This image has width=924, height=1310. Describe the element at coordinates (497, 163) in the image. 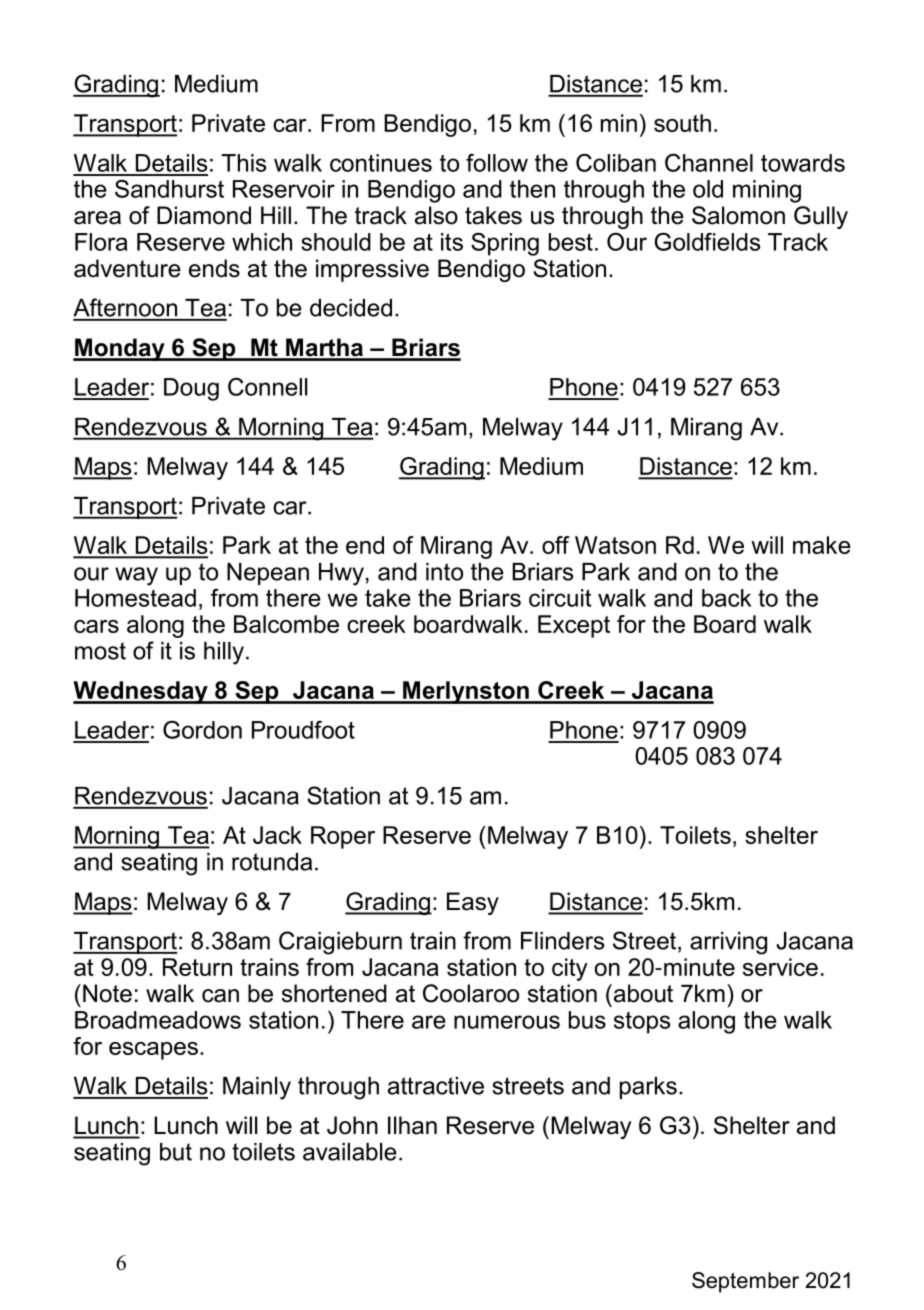

I see `follow` at that location.
